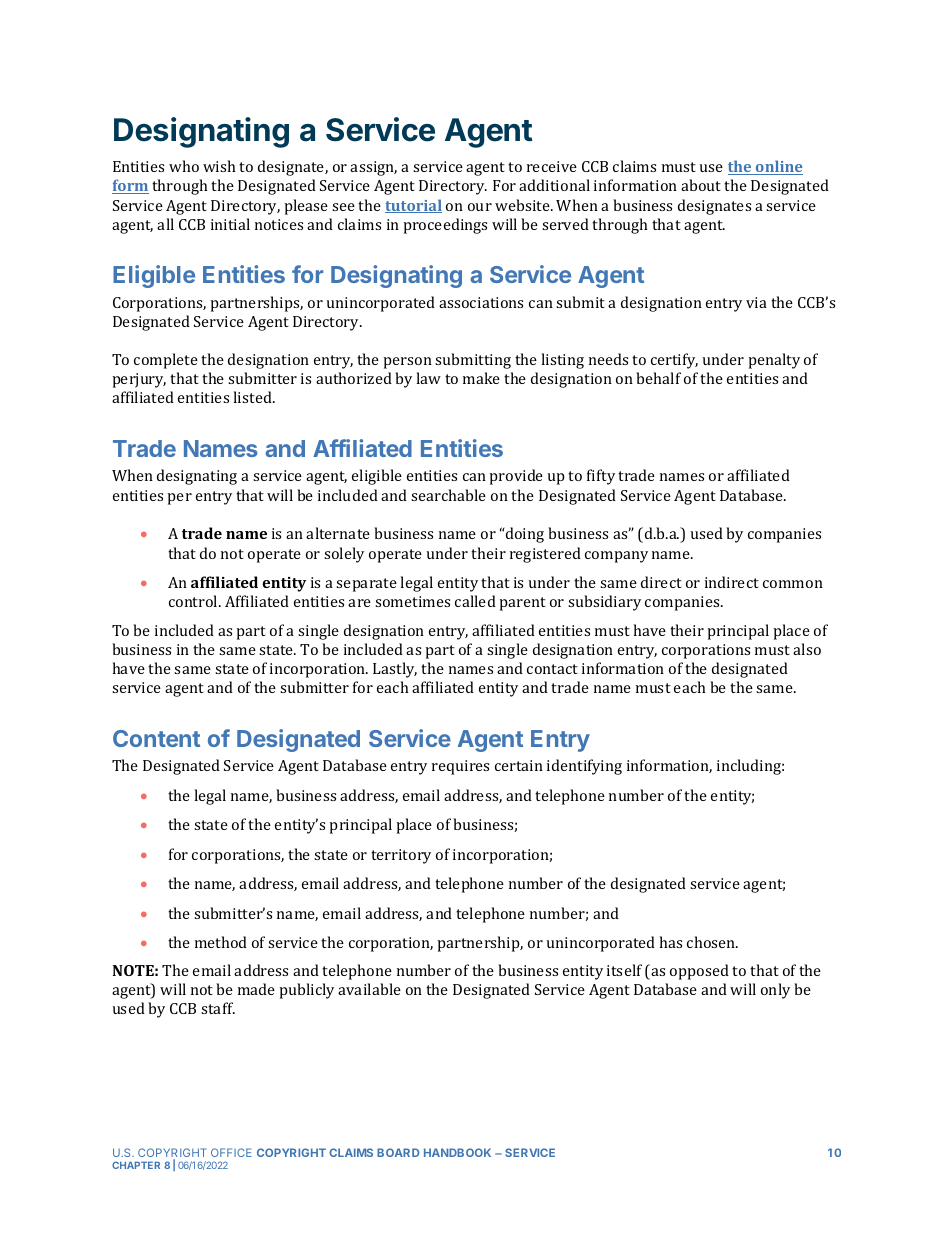  Describe the element at coordinates (194, 601) in the page. I see `control` at that location.
